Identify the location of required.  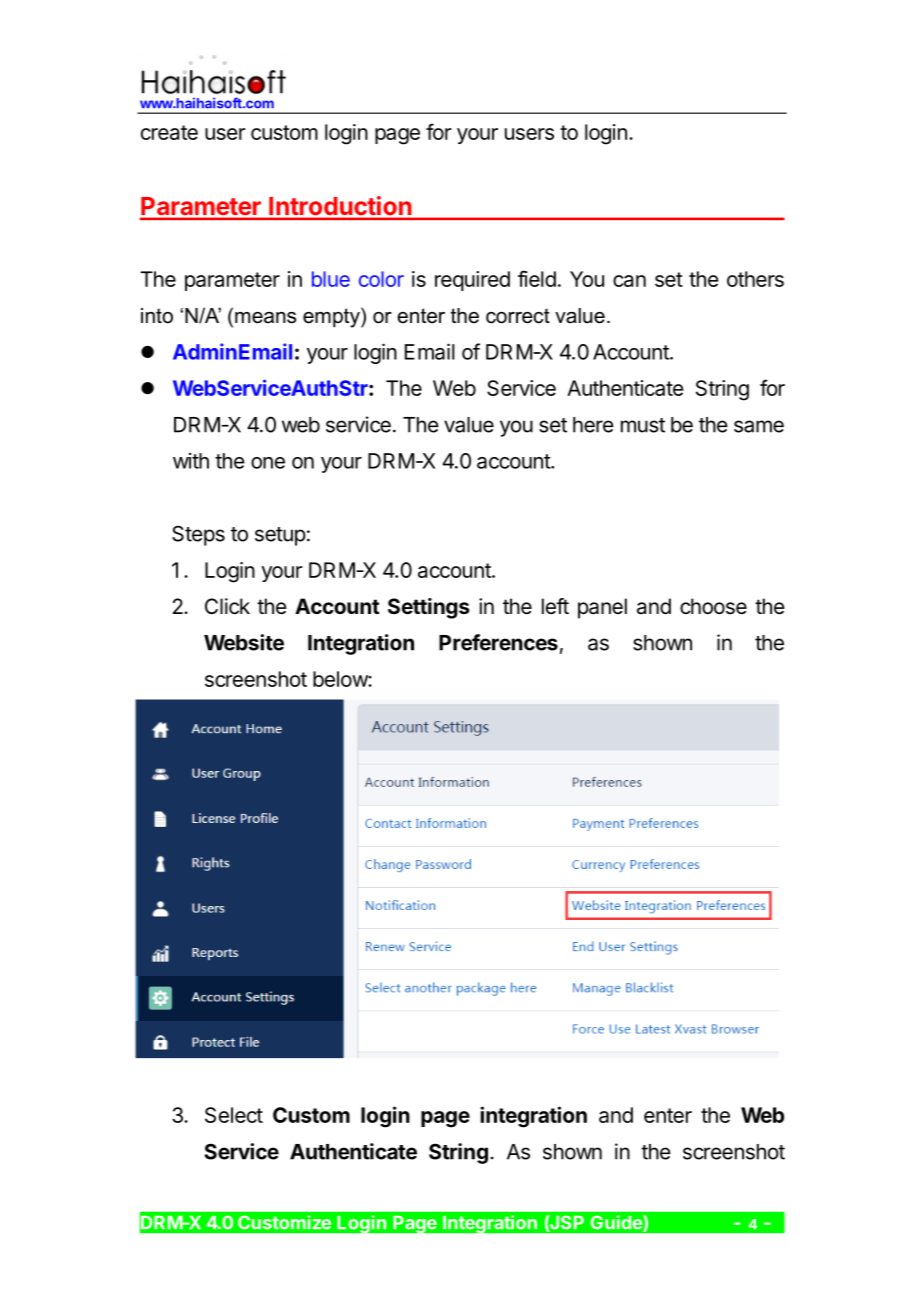
(472, 281).
